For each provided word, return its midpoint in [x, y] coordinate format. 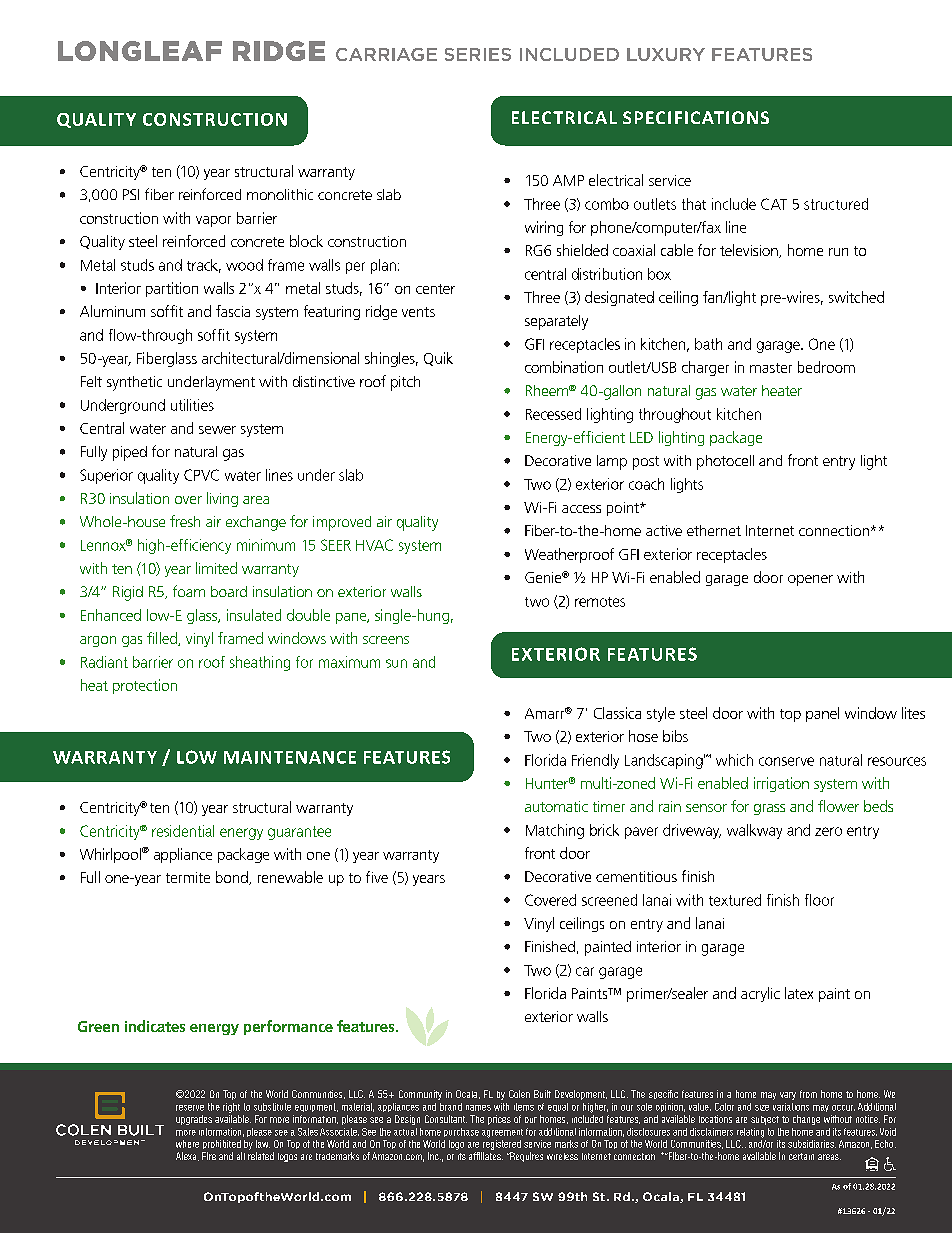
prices [499, 1120]
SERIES [478, 54]
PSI [131, 194]
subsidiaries [812, 1144]
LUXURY [666, 54]
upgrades [194, 1120]
